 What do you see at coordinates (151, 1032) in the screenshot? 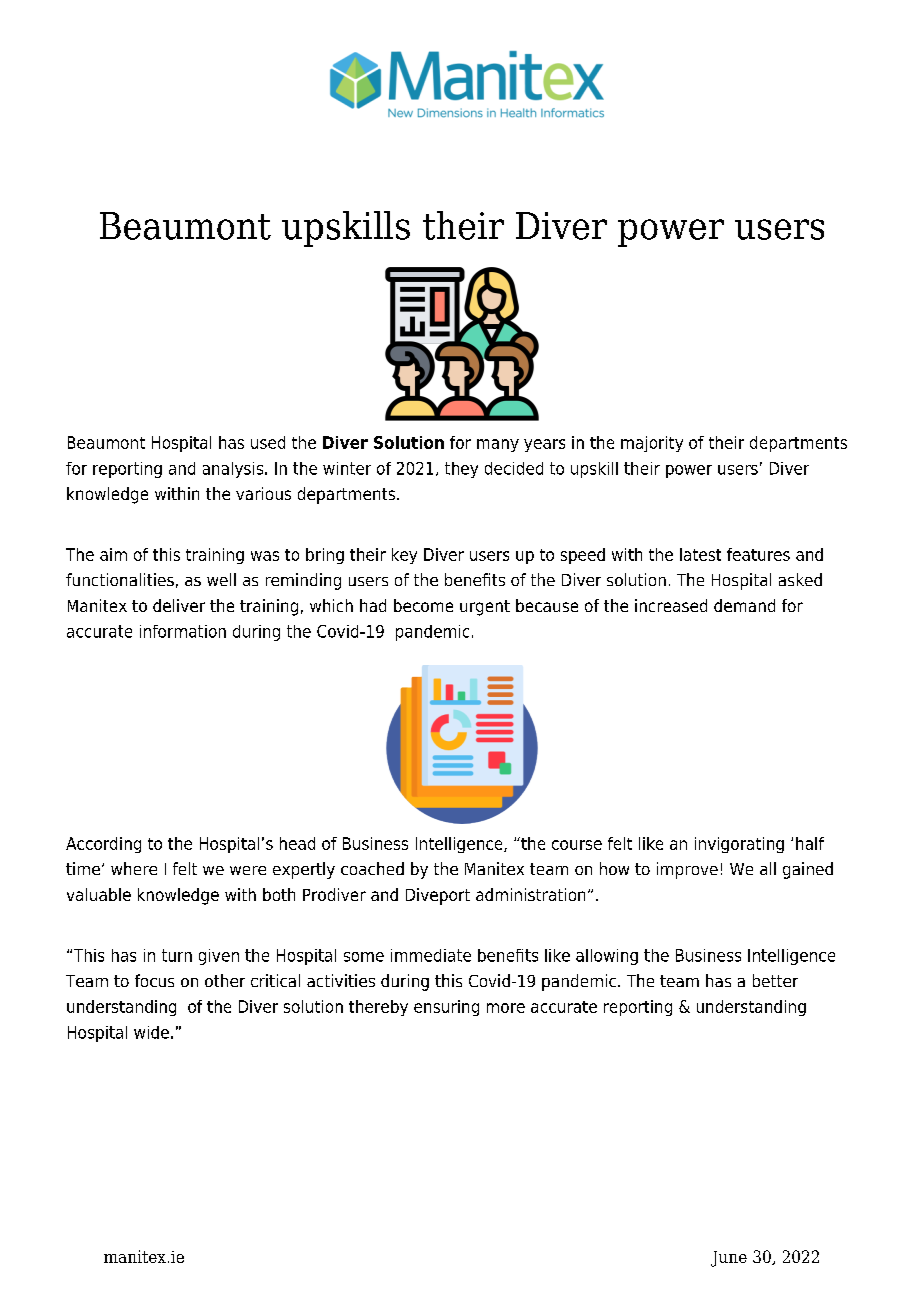
I see `wide` at bounding box center [151, 1032].
